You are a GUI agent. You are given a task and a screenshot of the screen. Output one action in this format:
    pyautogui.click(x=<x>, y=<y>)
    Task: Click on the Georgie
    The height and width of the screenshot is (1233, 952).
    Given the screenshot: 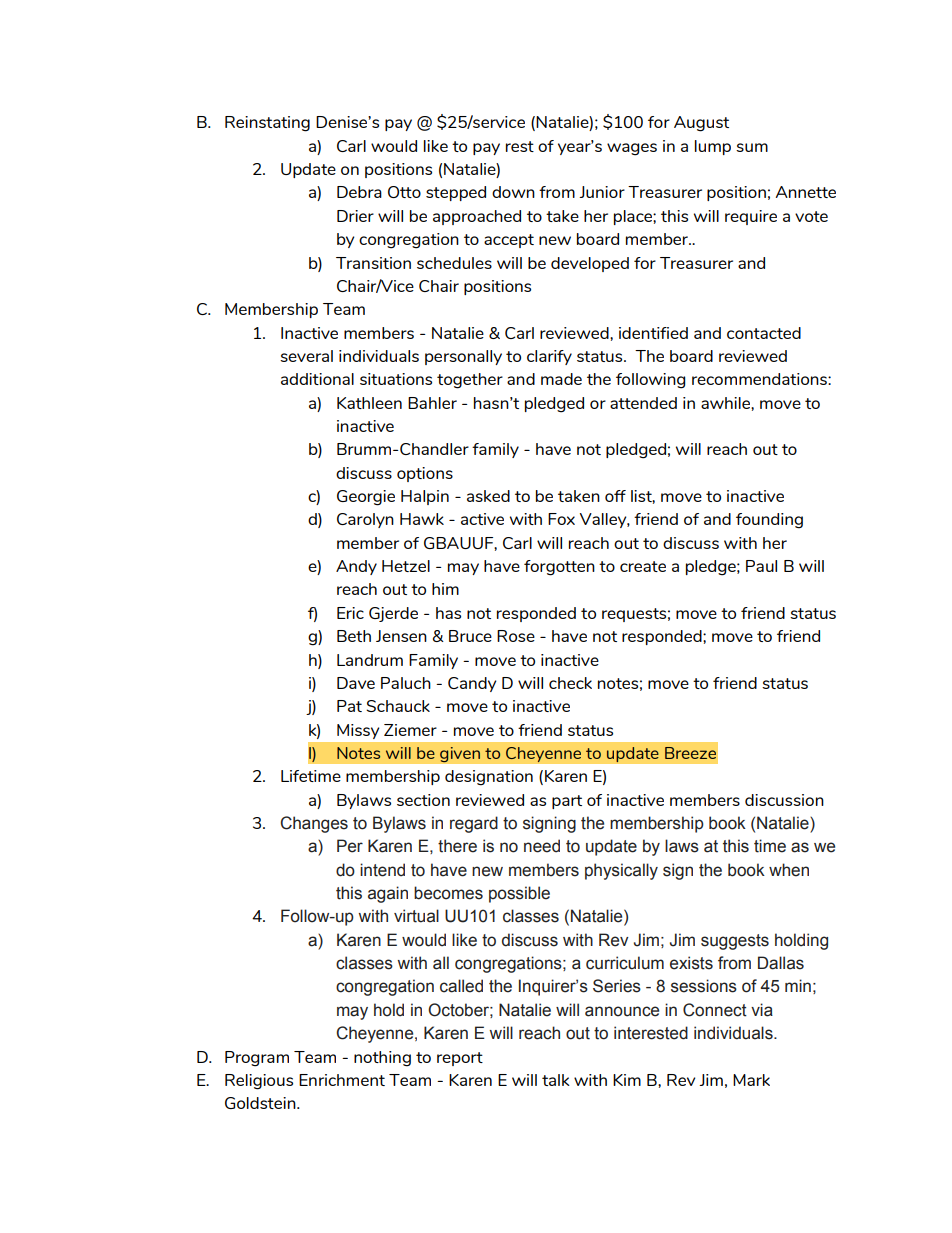 What is the action you would take?
    pyautogui.click(x=366, y=498)
